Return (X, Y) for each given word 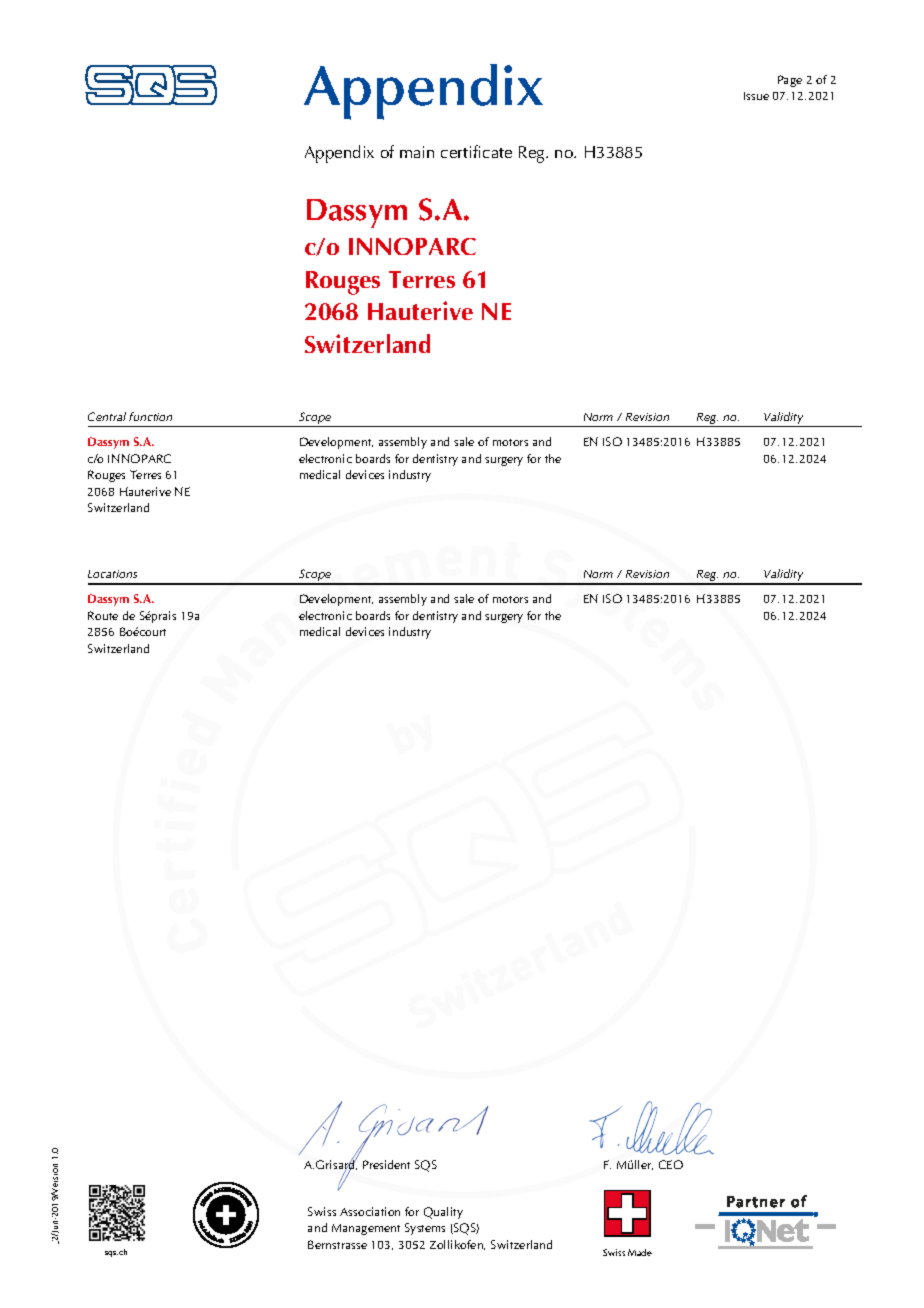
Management (366, 1229)
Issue (756, 96)
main (417, 152)
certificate (476, 151)
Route (103, 615)
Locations (112, 574)
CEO (671, 1164)
